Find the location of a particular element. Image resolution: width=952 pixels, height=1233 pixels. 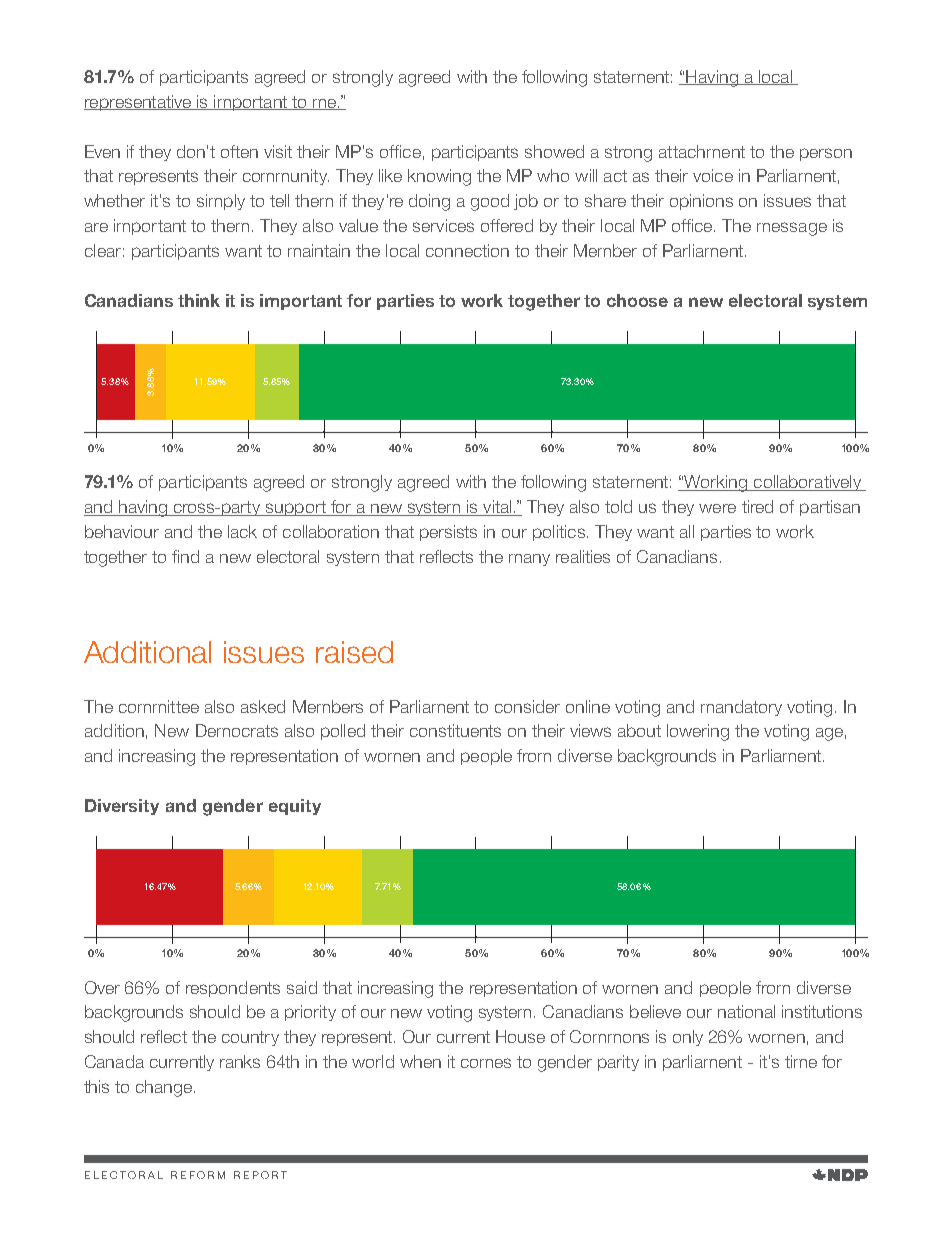

voice is located at coordinates (713, 175).
